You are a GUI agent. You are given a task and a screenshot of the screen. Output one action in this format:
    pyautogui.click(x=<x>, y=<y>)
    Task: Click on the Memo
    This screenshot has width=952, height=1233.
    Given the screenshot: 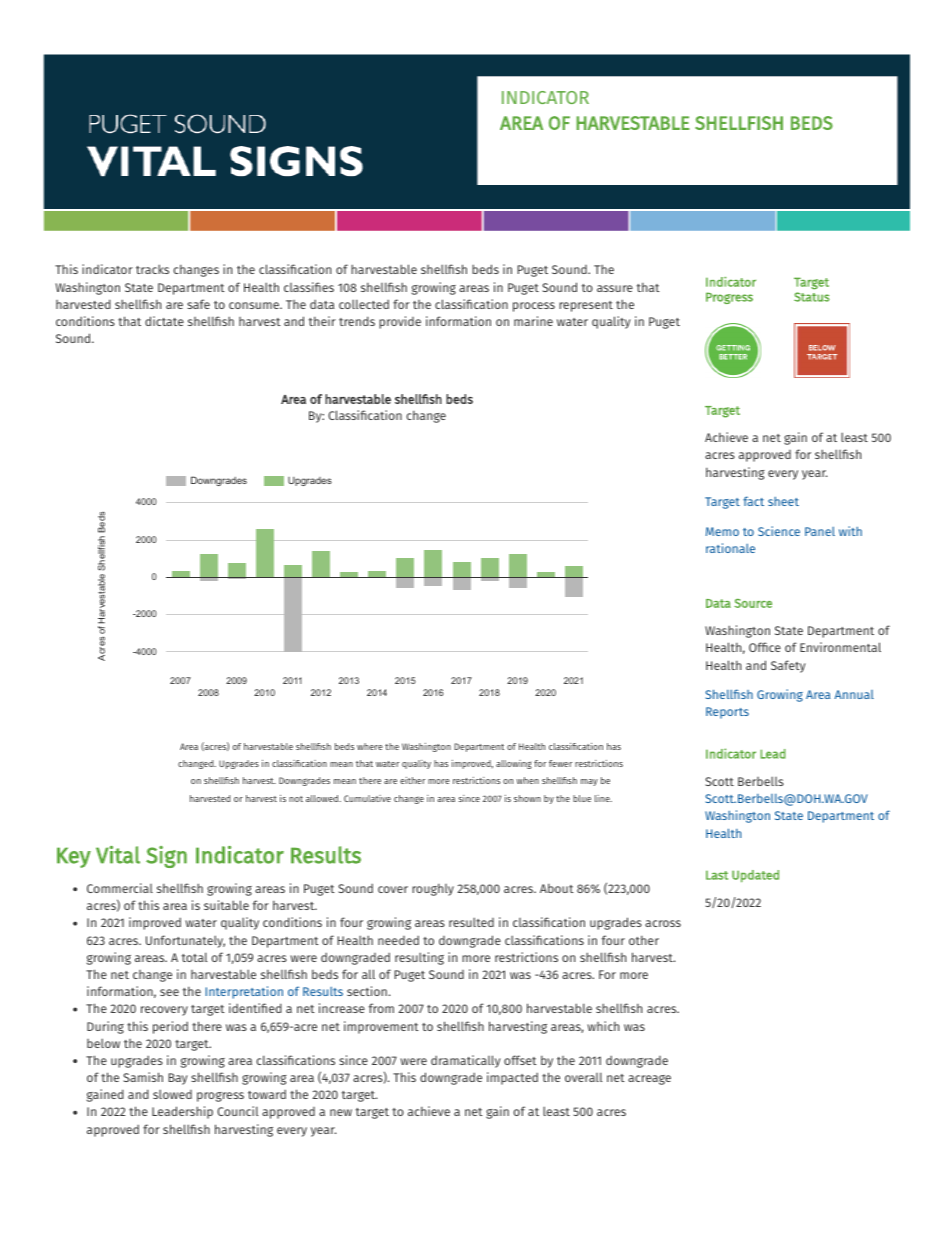 What is the action you would take?
    pyautogui.click(x=722, y=531)
